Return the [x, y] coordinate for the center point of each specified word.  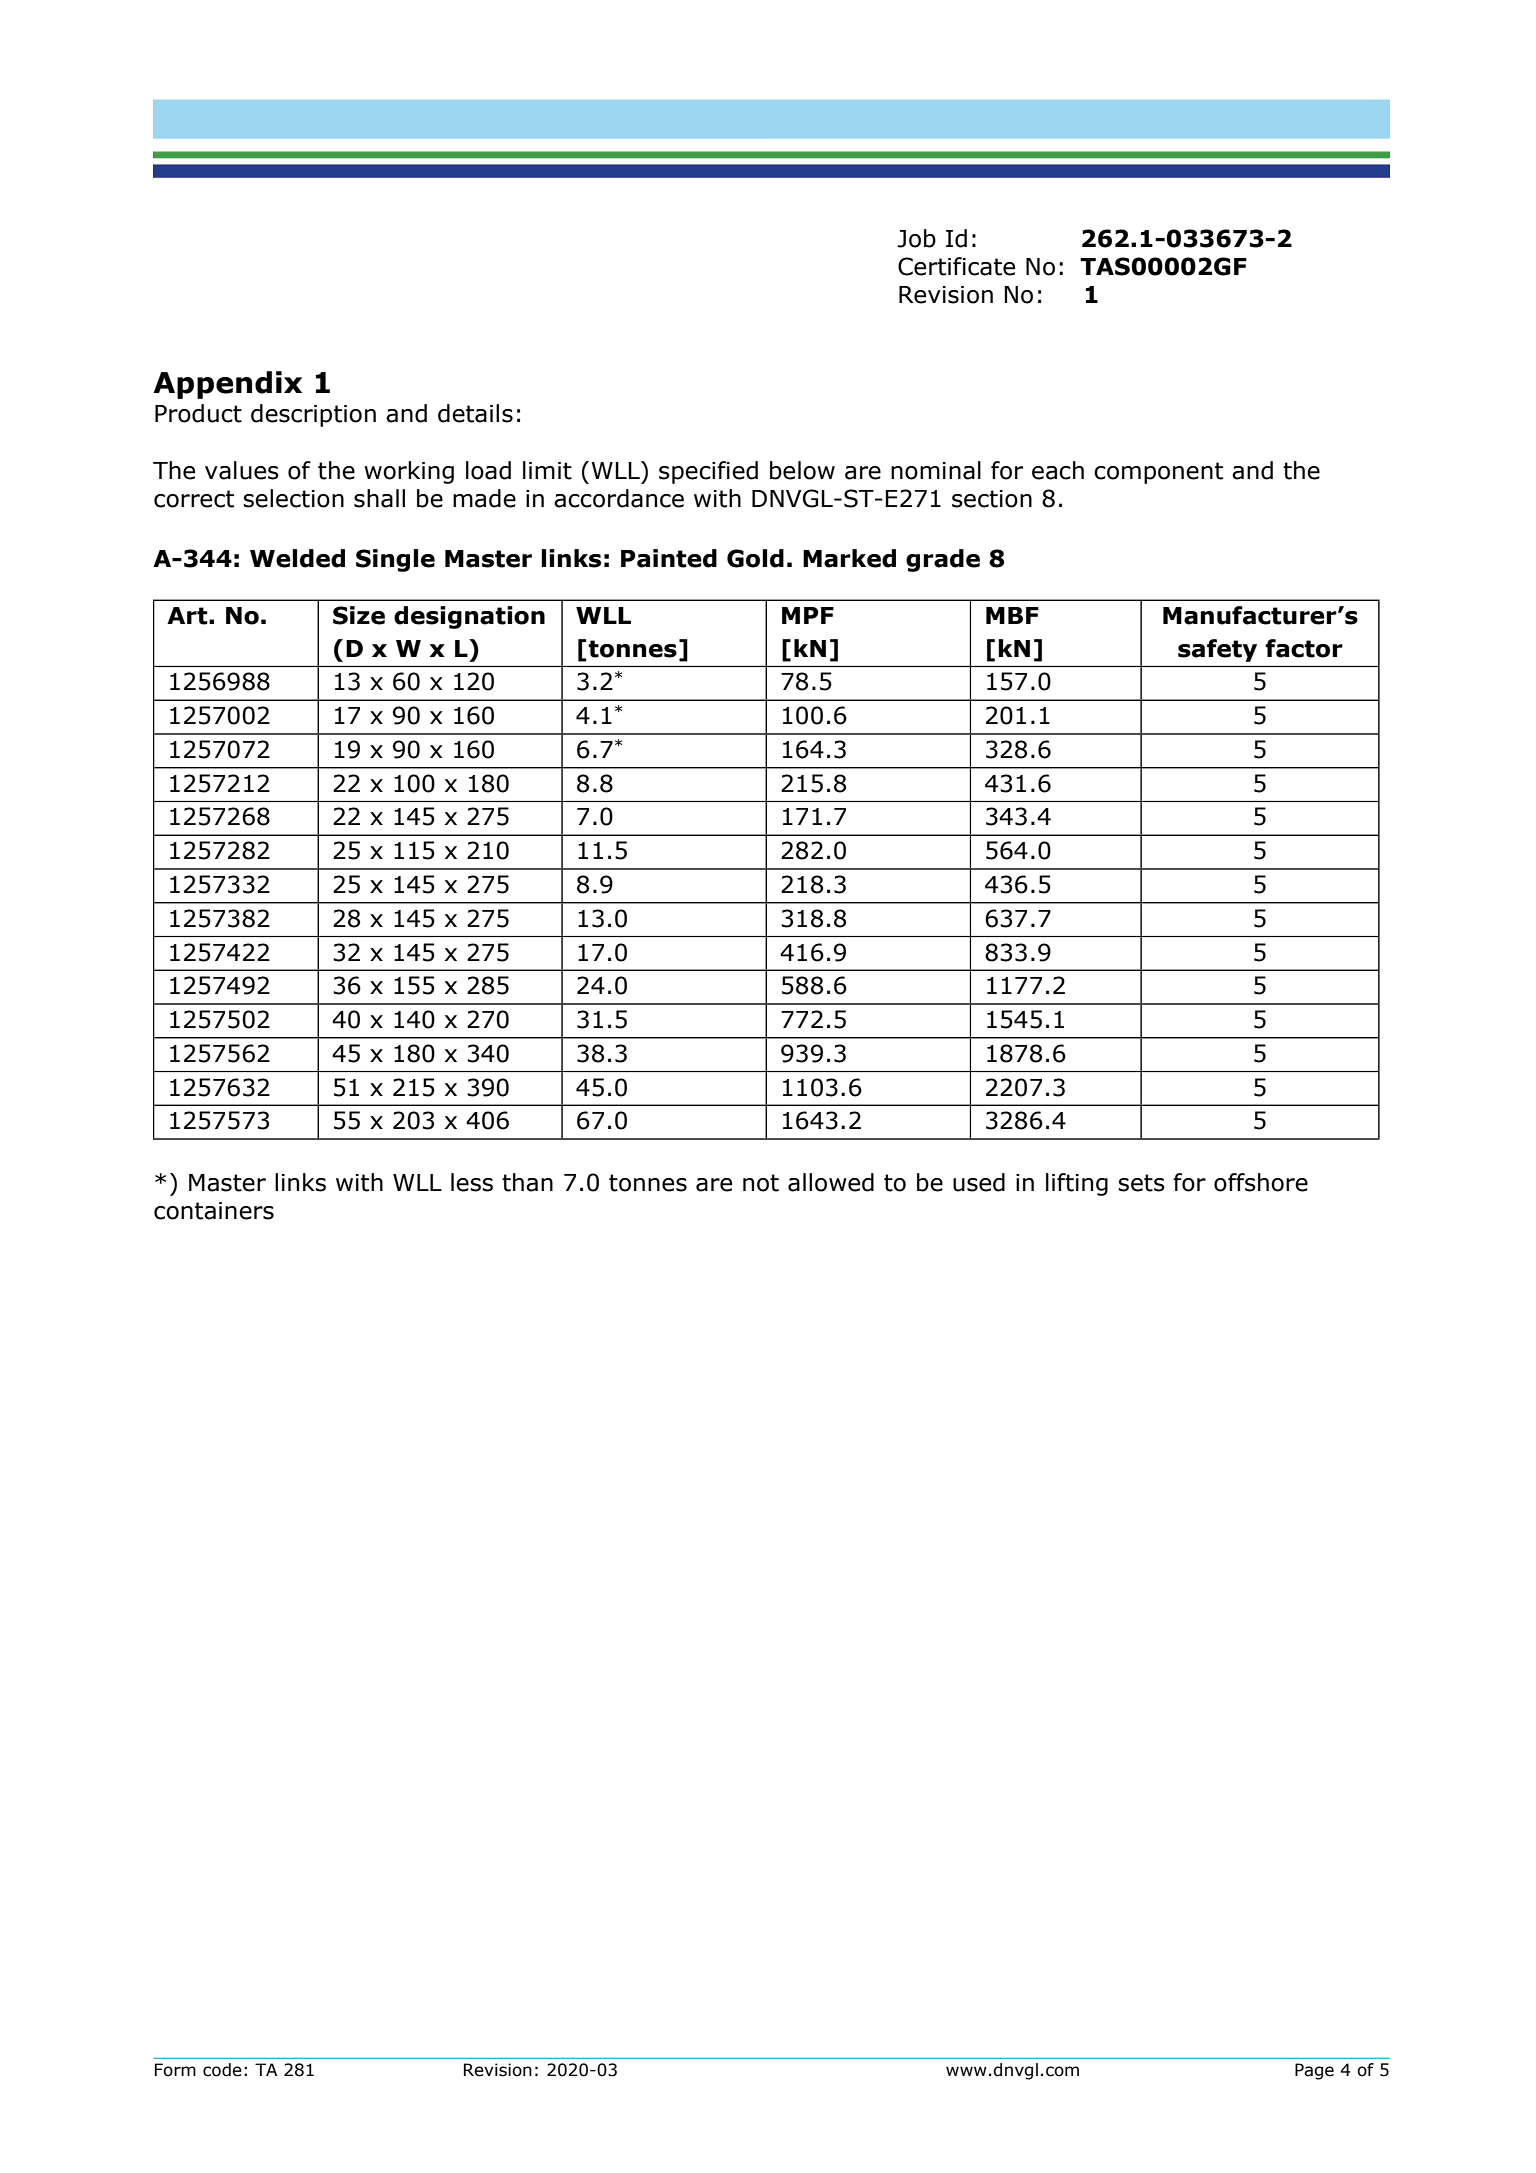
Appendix [227, 385]
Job [916, 238]
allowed [831, 1182]
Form [175, 2070]
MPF [808, 615]
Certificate [956, 266]
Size [359, 615]
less [472, 1182]
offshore [1261, 1182]
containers [214, 1211]
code [222, 2070]
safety [1217, 650]
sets [1141, 1183]
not [761, 1183]
